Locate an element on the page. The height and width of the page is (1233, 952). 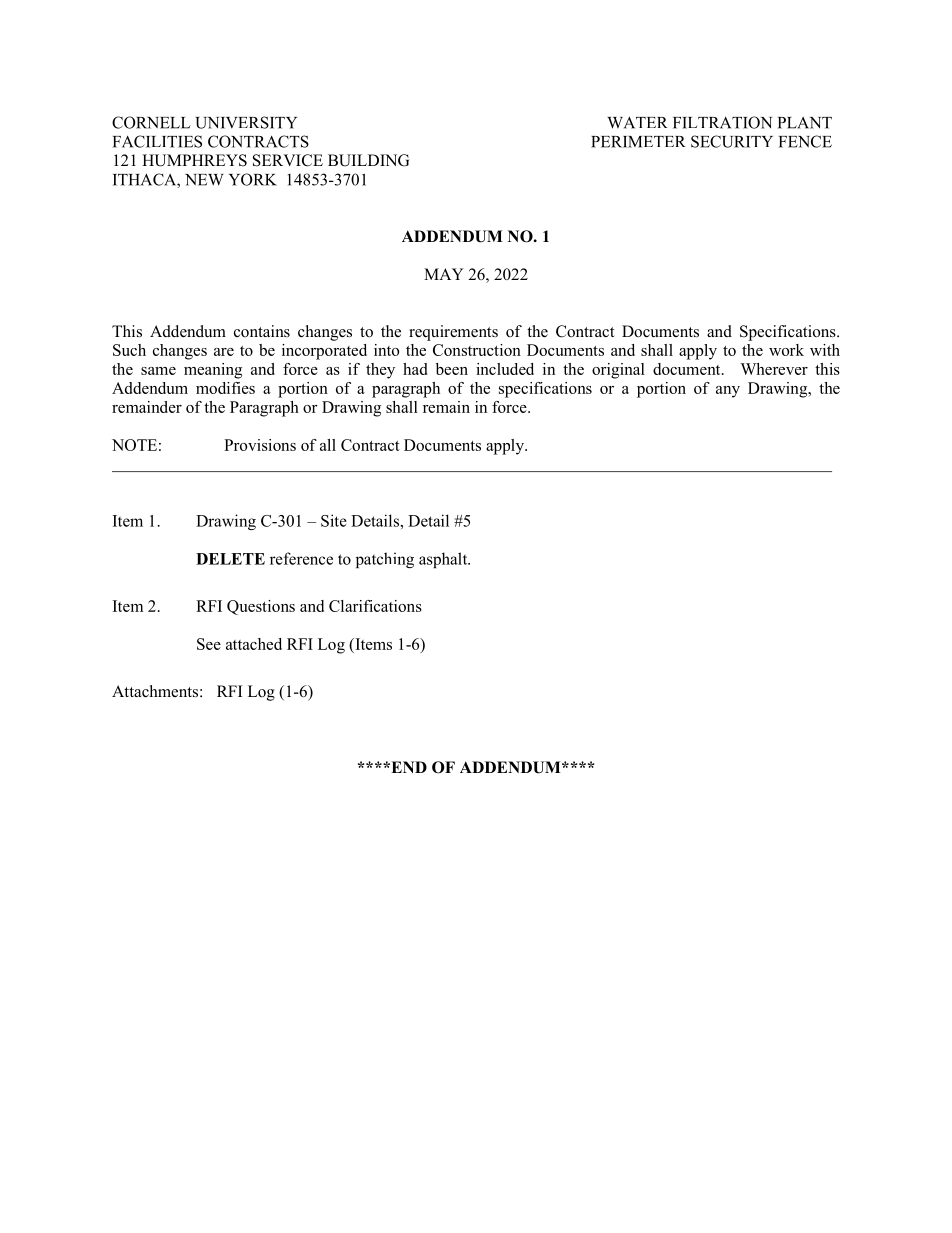
work is located at coordinates (786, 350).
